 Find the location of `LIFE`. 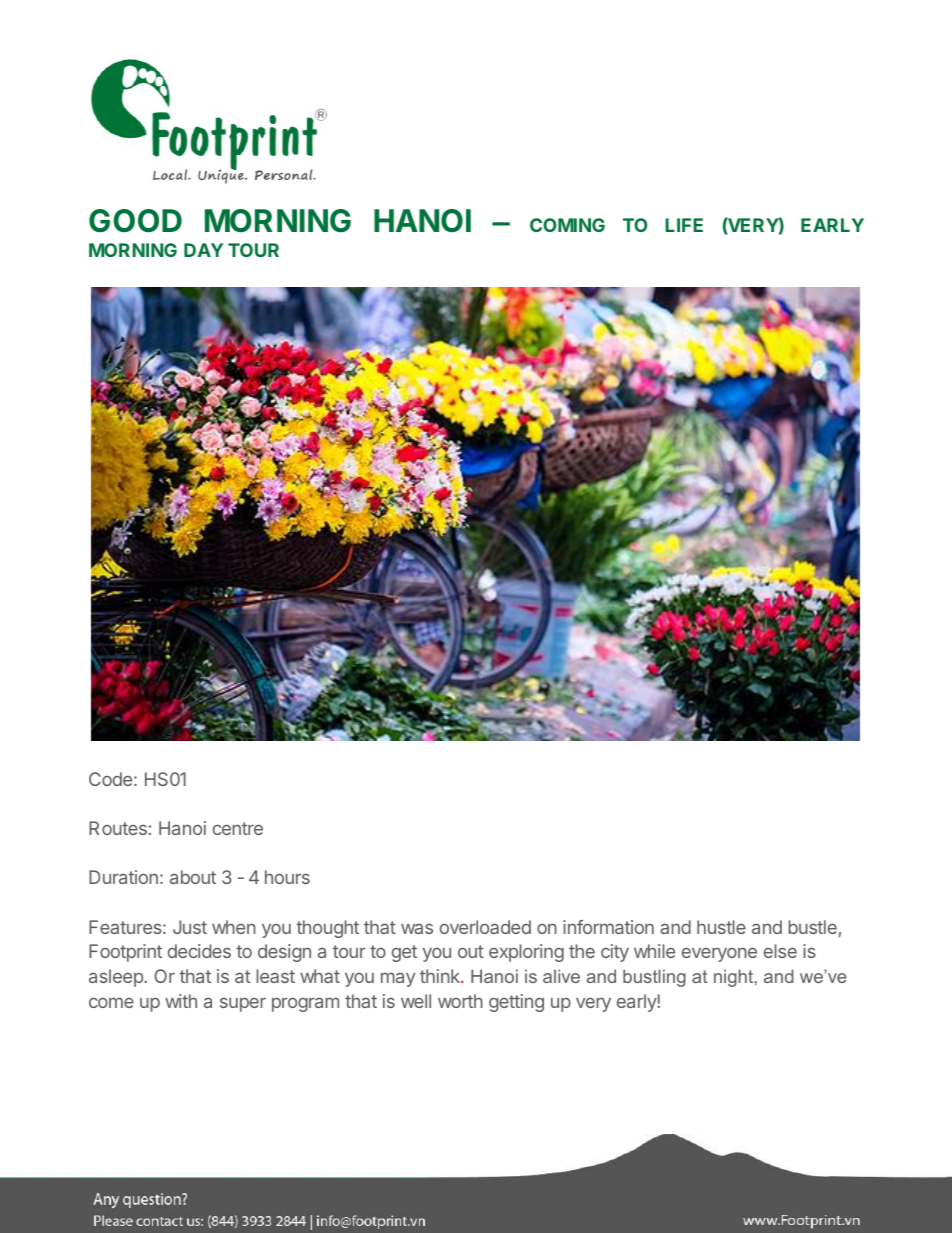

LIFE is located at coordinates (684, 225).
